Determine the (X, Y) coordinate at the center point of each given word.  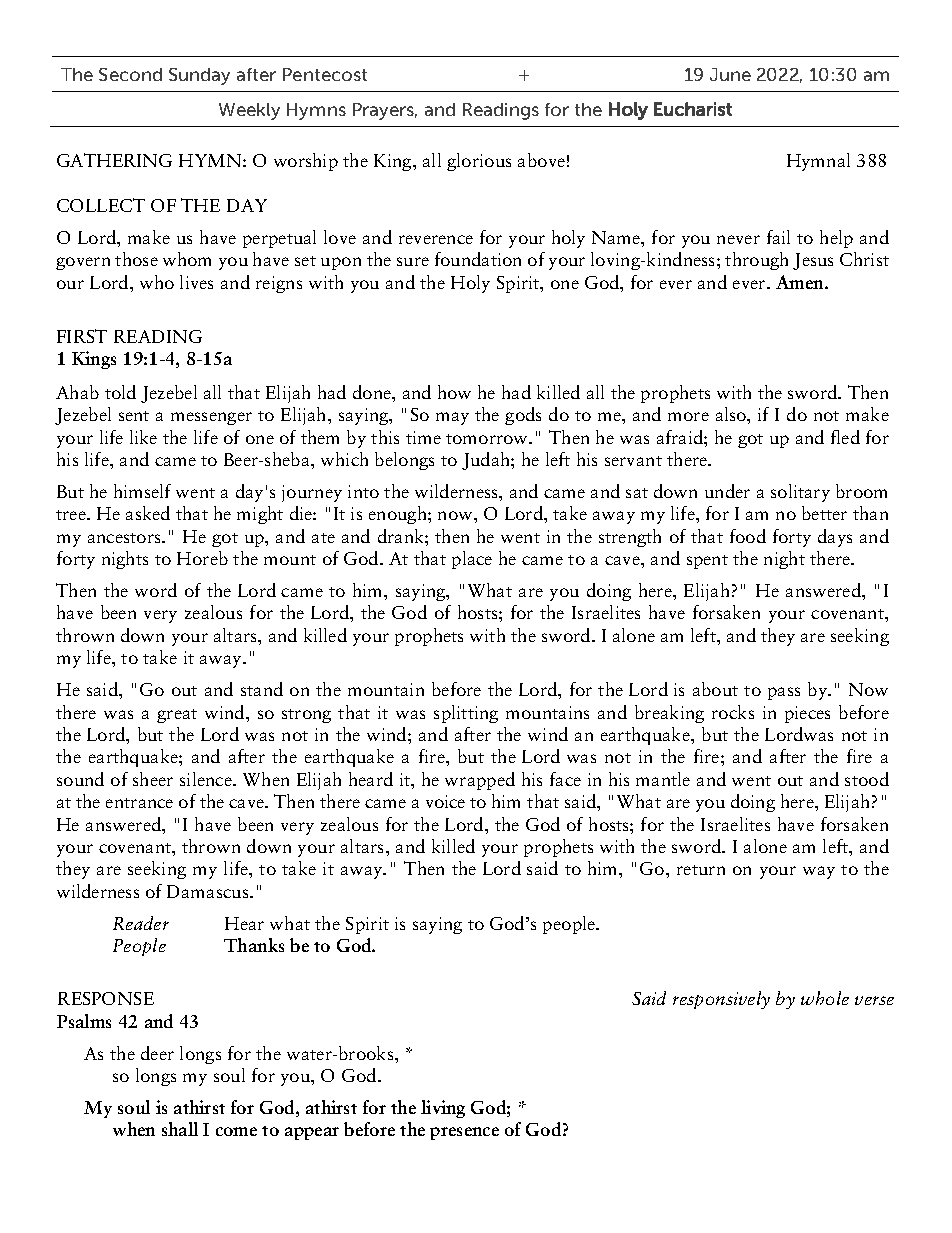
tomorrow (488, 439)
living (443, 1109)
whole (825, 998)
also (732, 414)
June (730, 74)
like (143, 437)
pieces (807, 714)
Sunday (199, 76)
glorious (479, 162)
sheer (153, 779)
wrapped (480, 781)
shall (180, 1129)
